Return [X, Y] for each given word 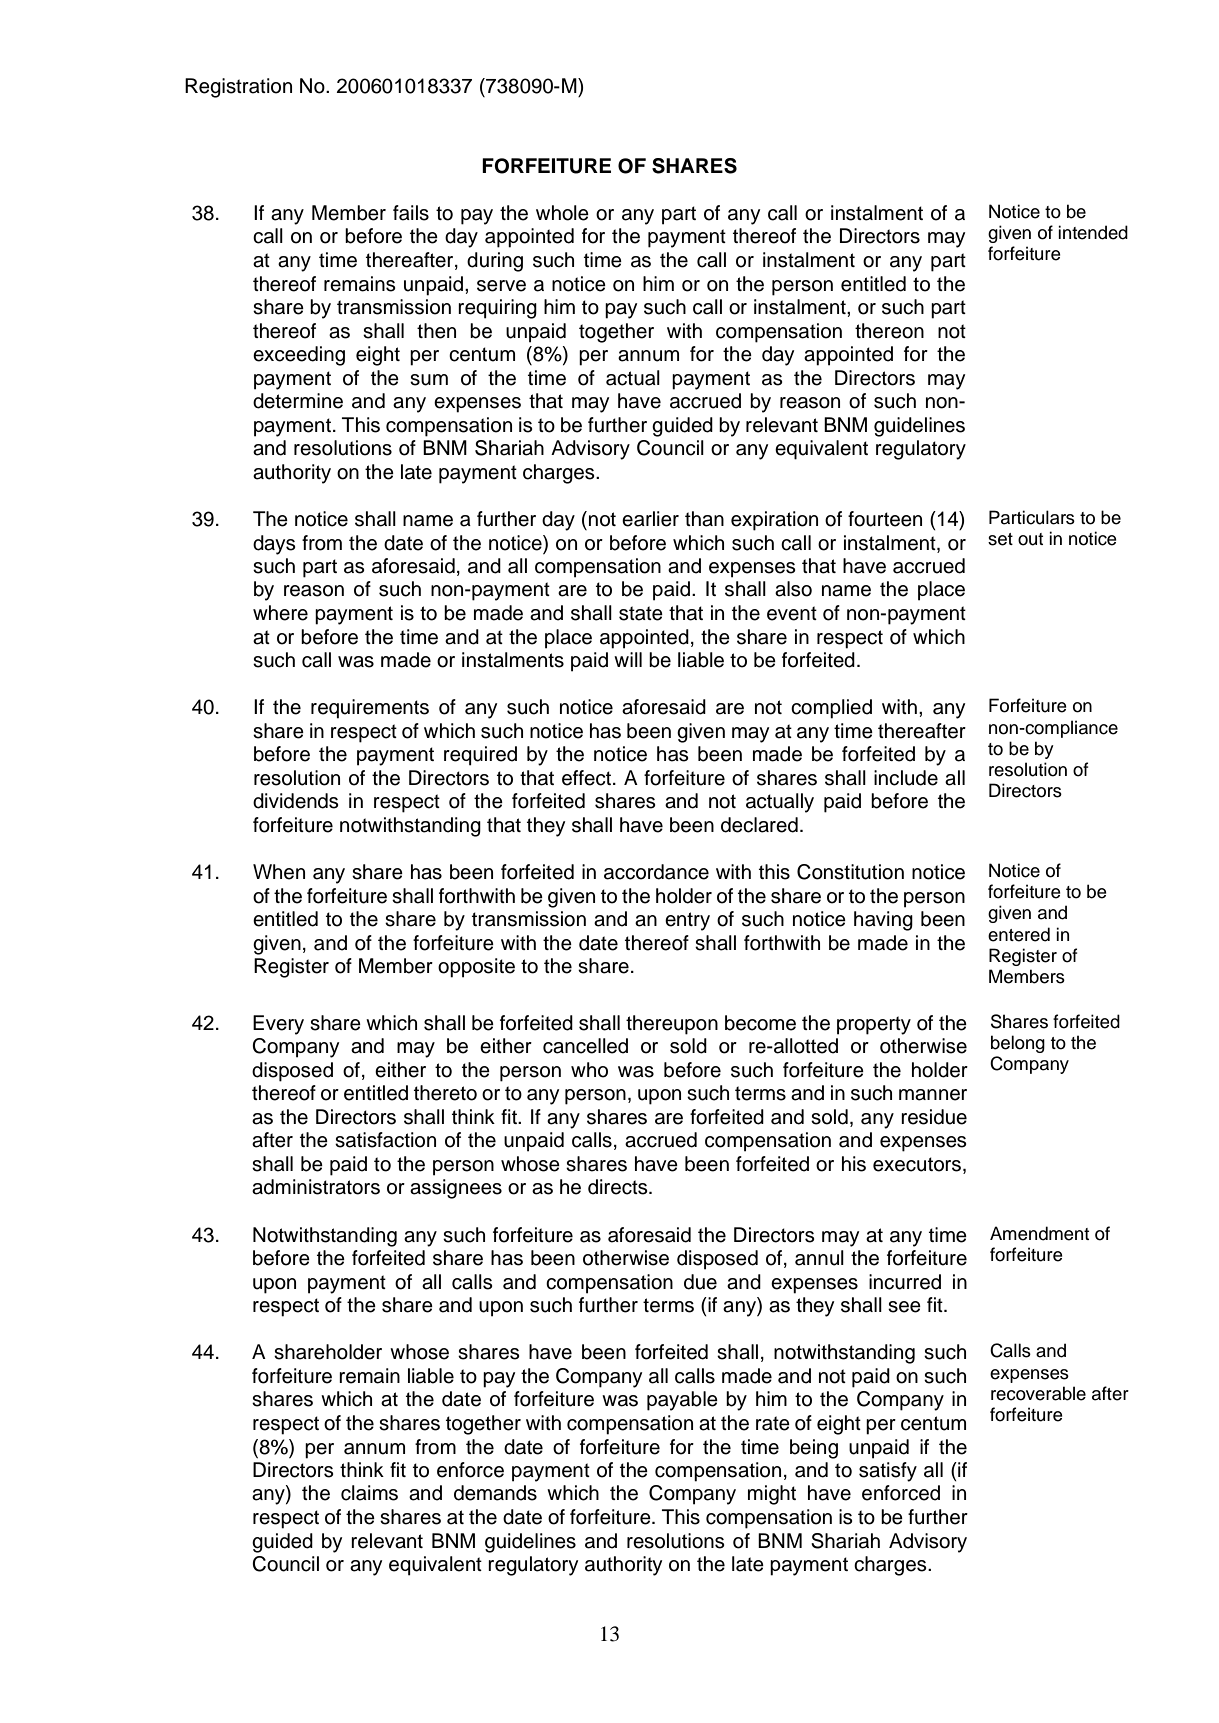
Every [278, 1025]
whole [562, 213]
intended [1093, 232]
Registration [238, 88]
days [274, 545]
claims [369, 1493]
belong [1018, 1044]
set [1000, 539]
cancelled [585, 1046]
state [641, 613]
